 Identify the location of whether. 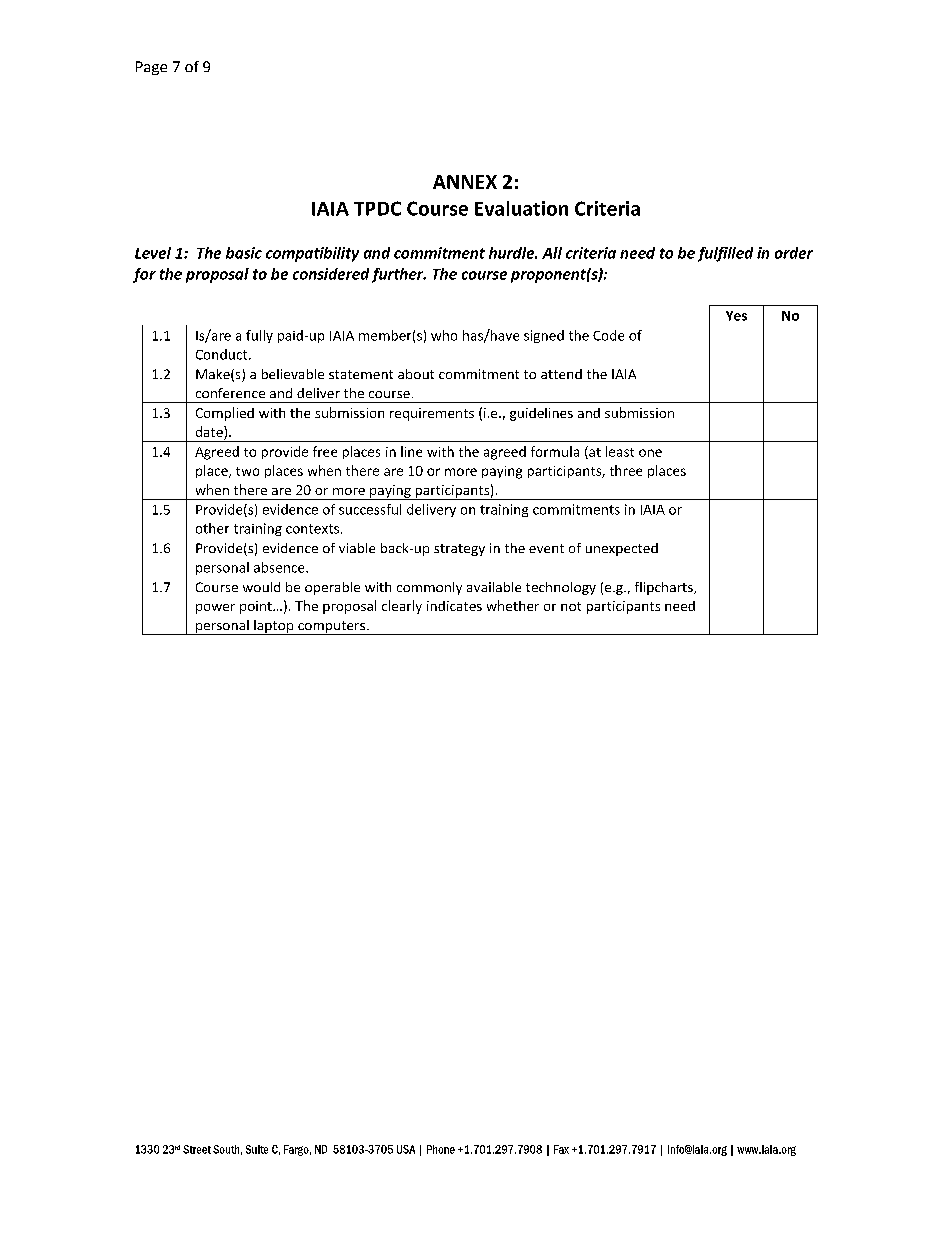
(513, 605).
